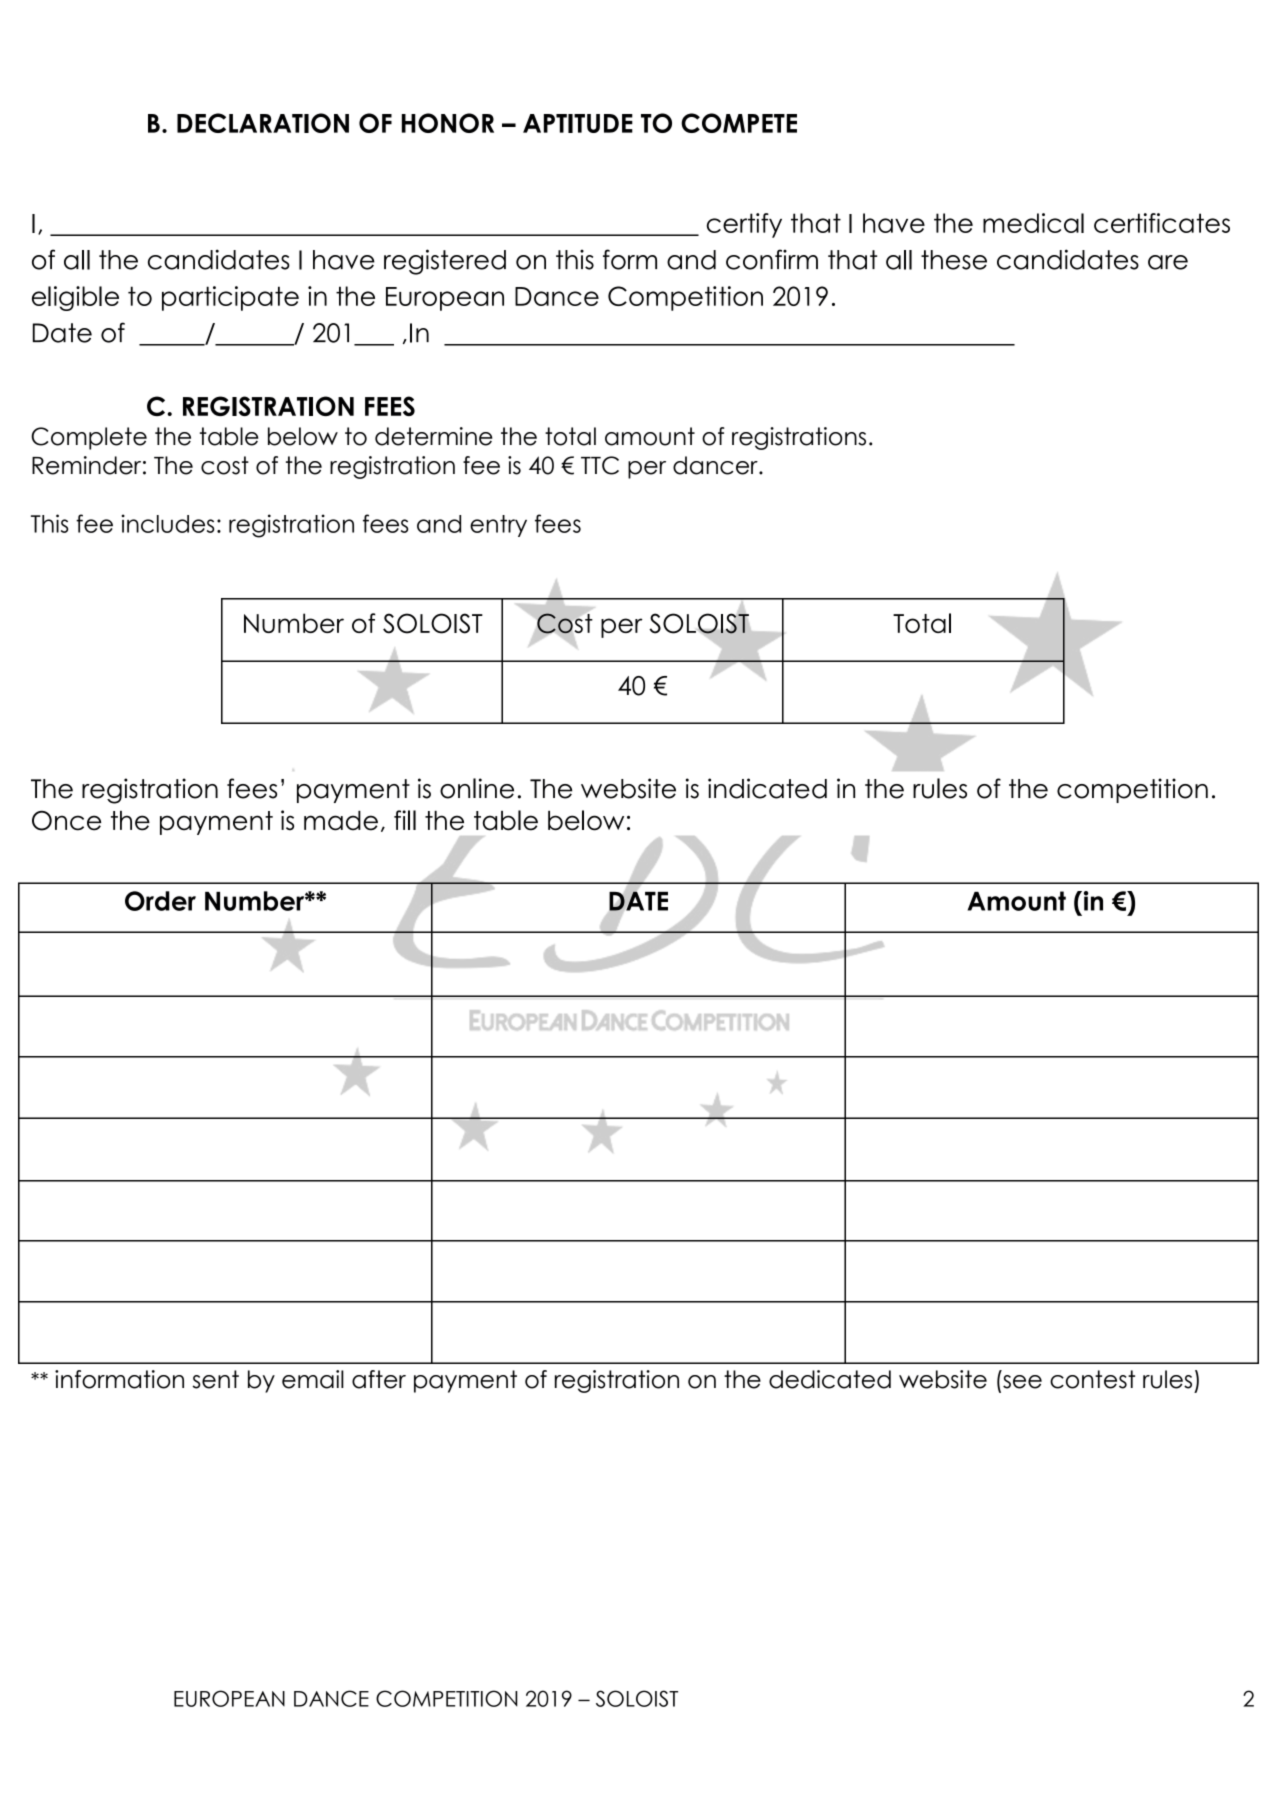 The image size is (1285, 1817). What do you see at coordinates (954, 260) in the screenshot?
I see `these` at bounding box center [954, 260].
